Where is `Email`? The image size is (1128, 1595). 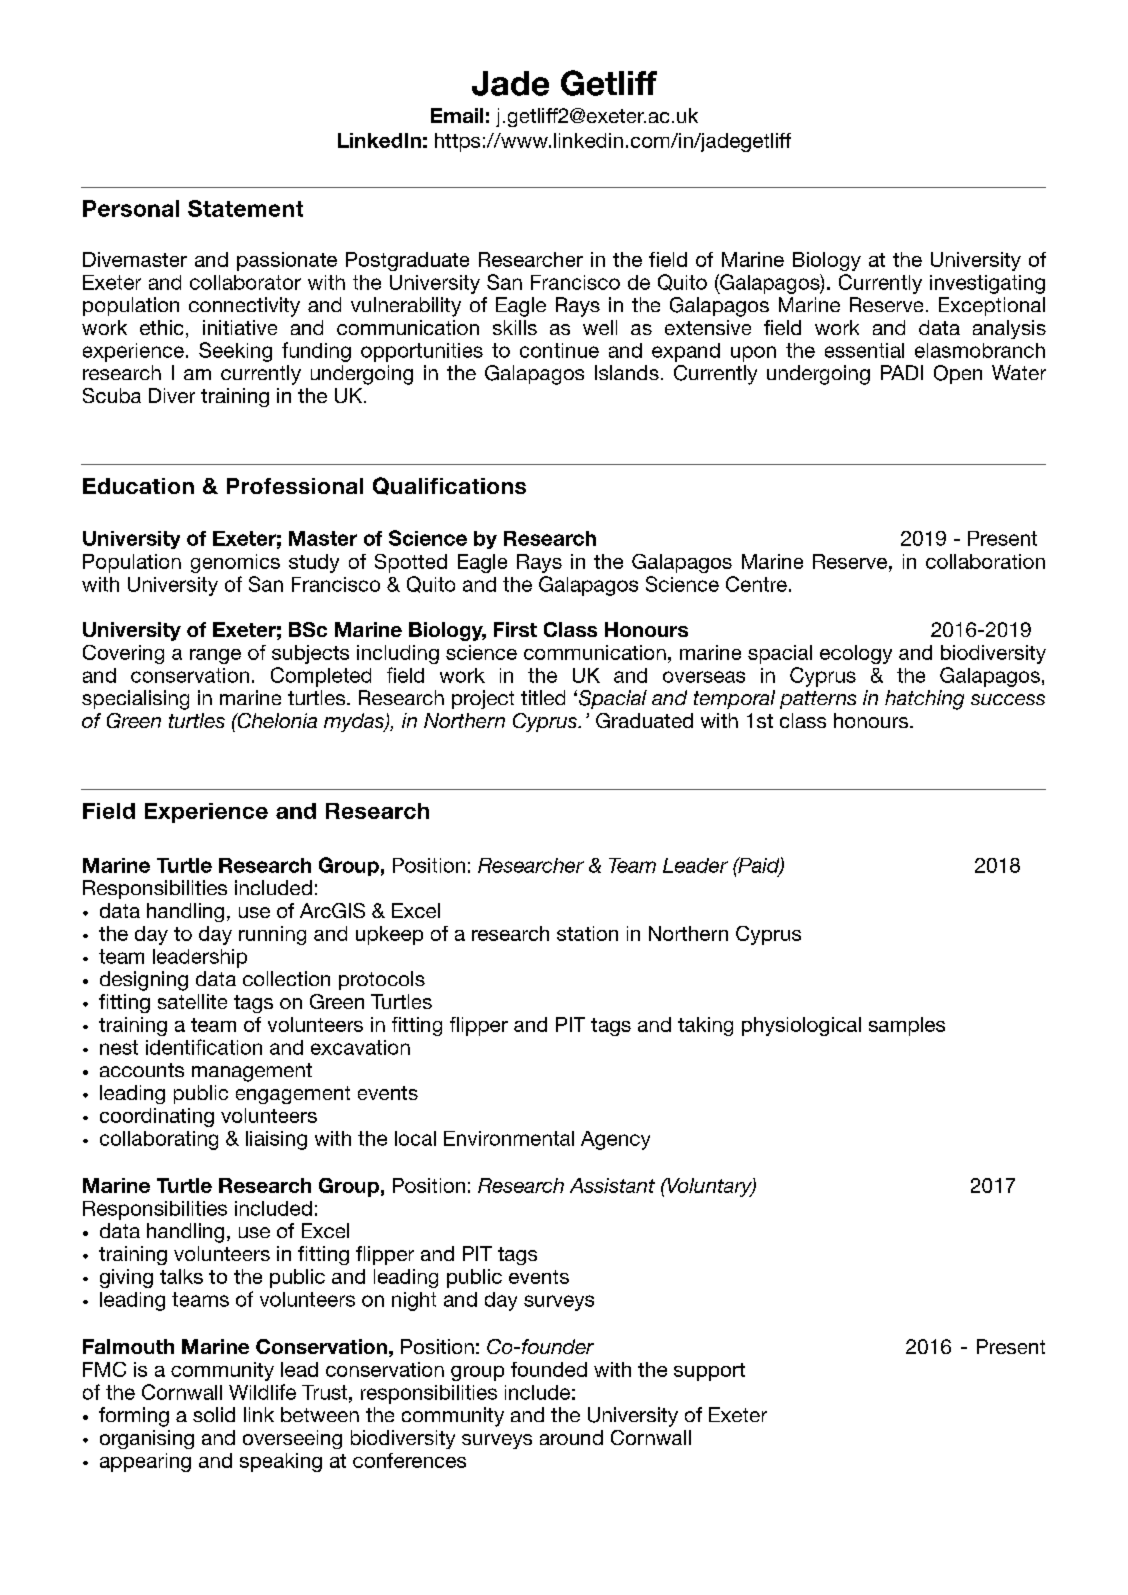
Email is located at coordinates (457, 115).
